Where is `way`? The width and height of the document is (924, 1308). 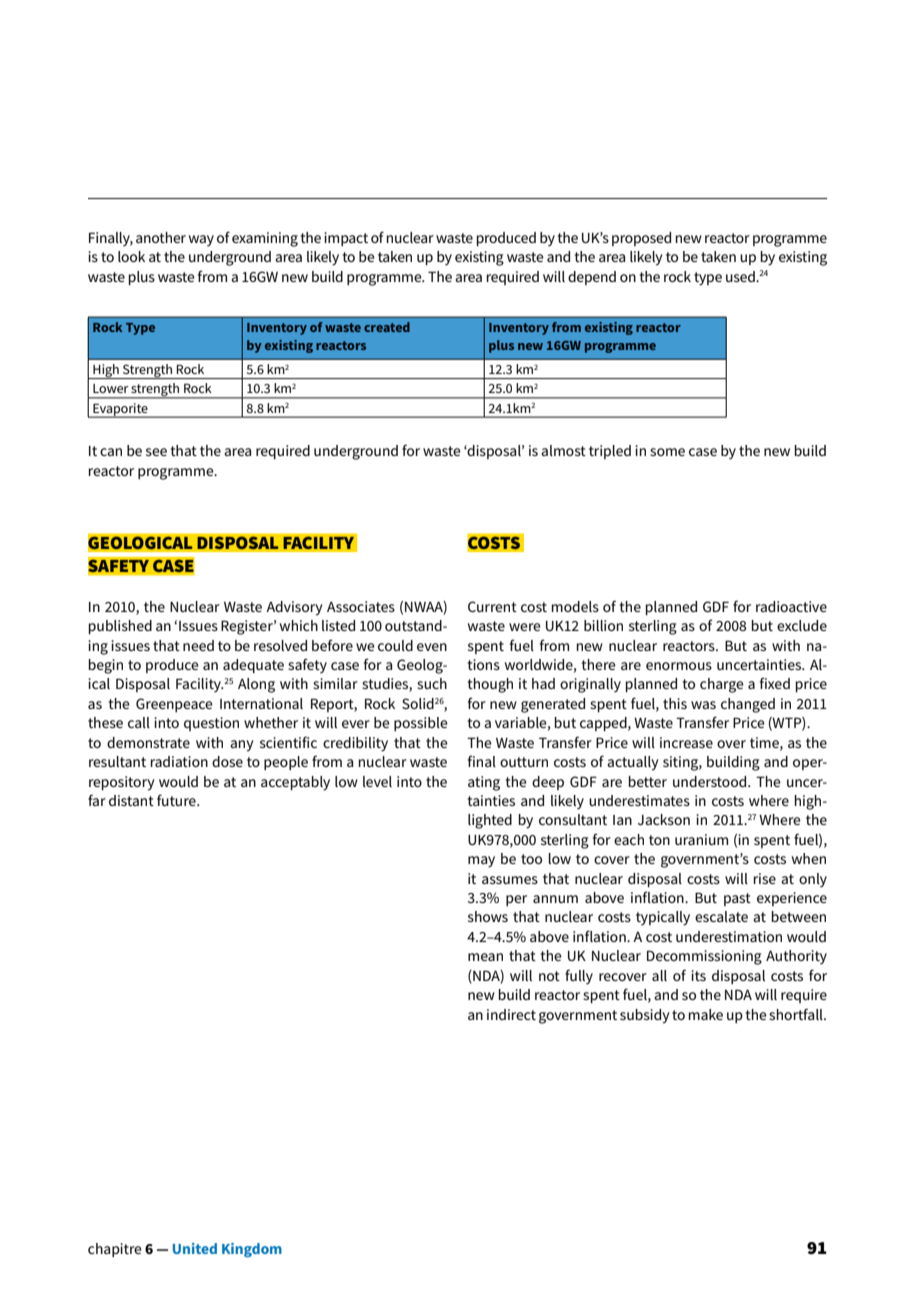
way is located at coordinates (201, 240).
